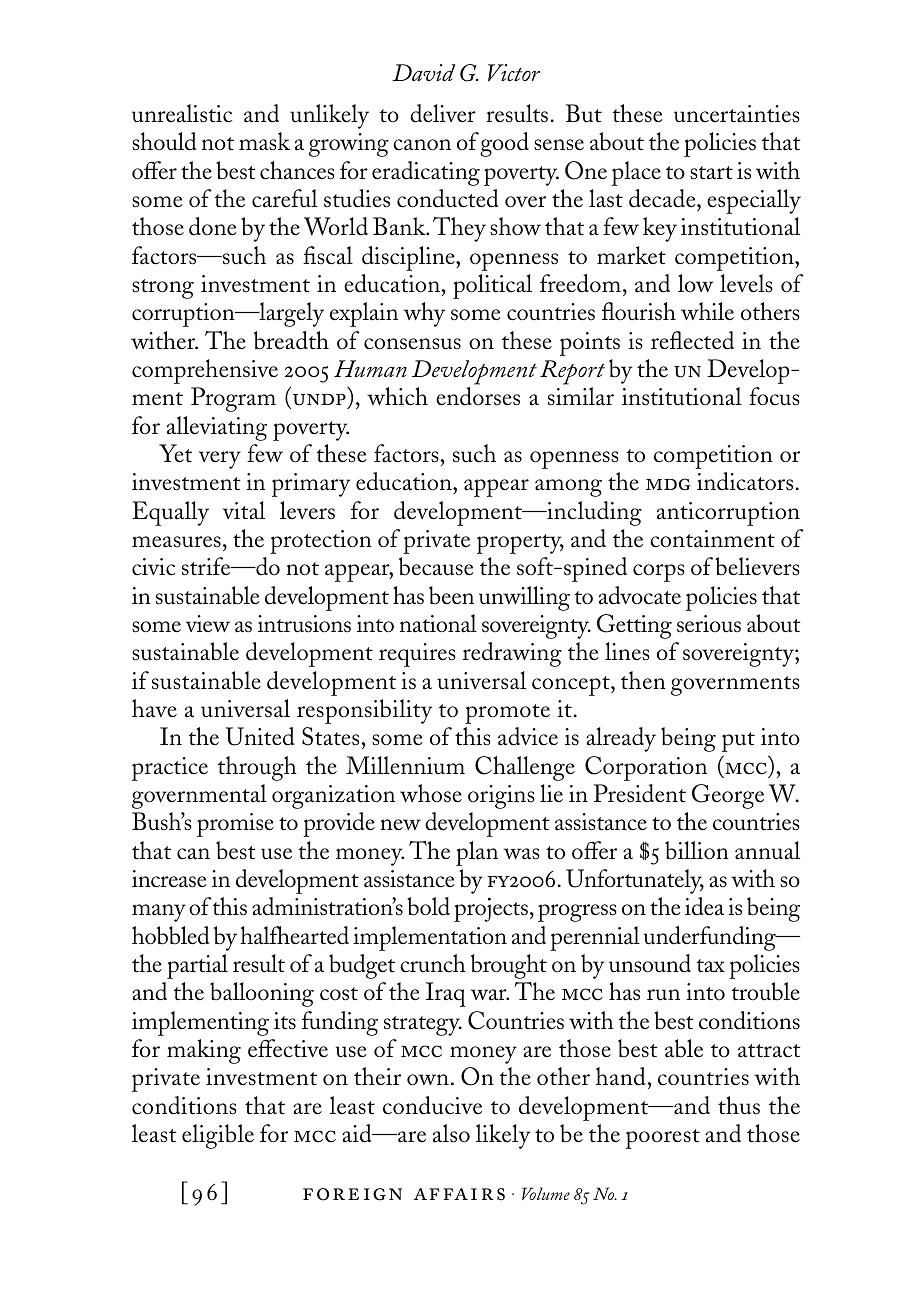 The image size is (921, 1316). Describe the element at coordinates (443, 113) in the screenshot. I see `deliver` at that location.
